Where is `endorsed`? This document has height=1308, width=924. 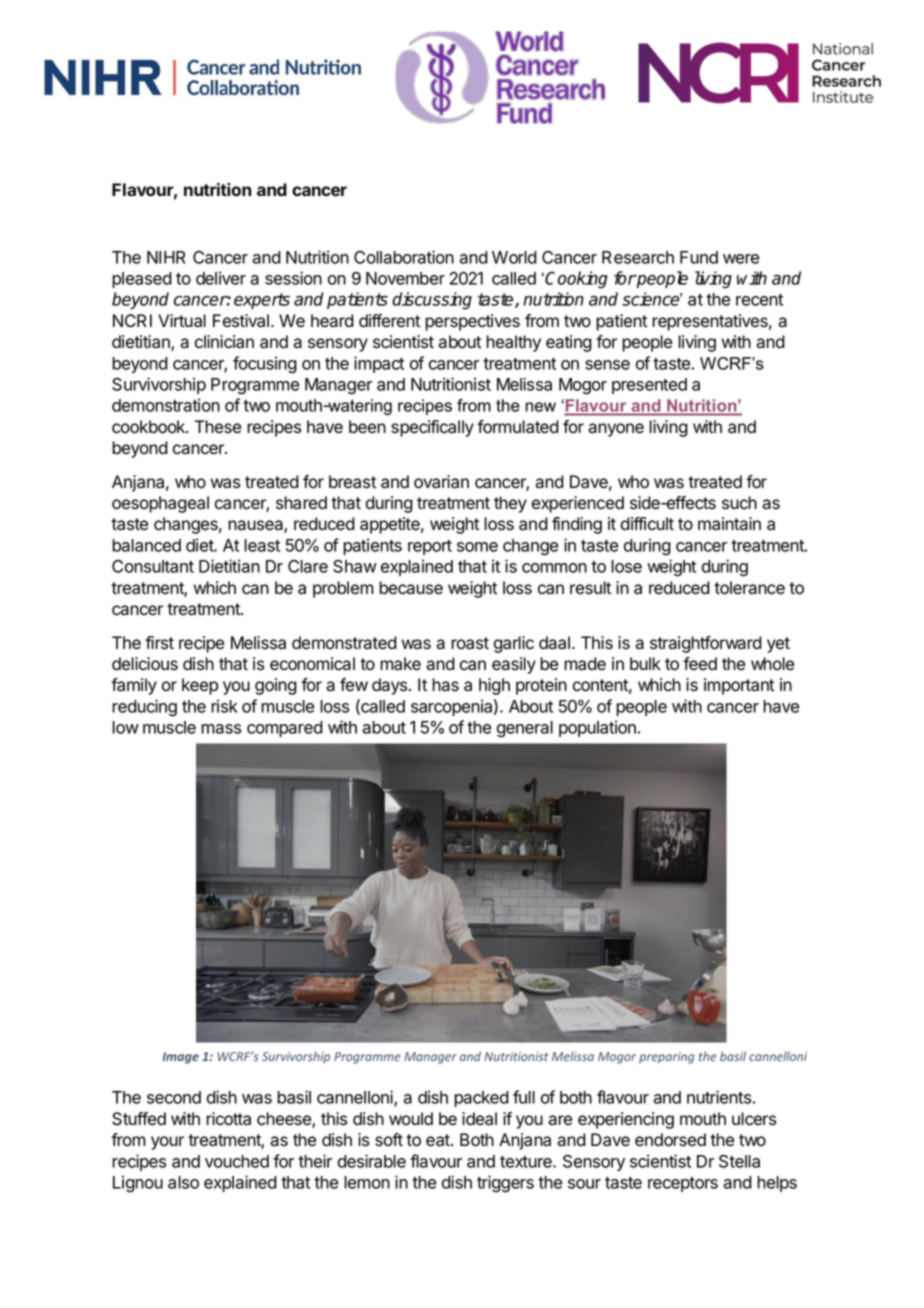
endorsed is located at coordinates (670, 1140).
